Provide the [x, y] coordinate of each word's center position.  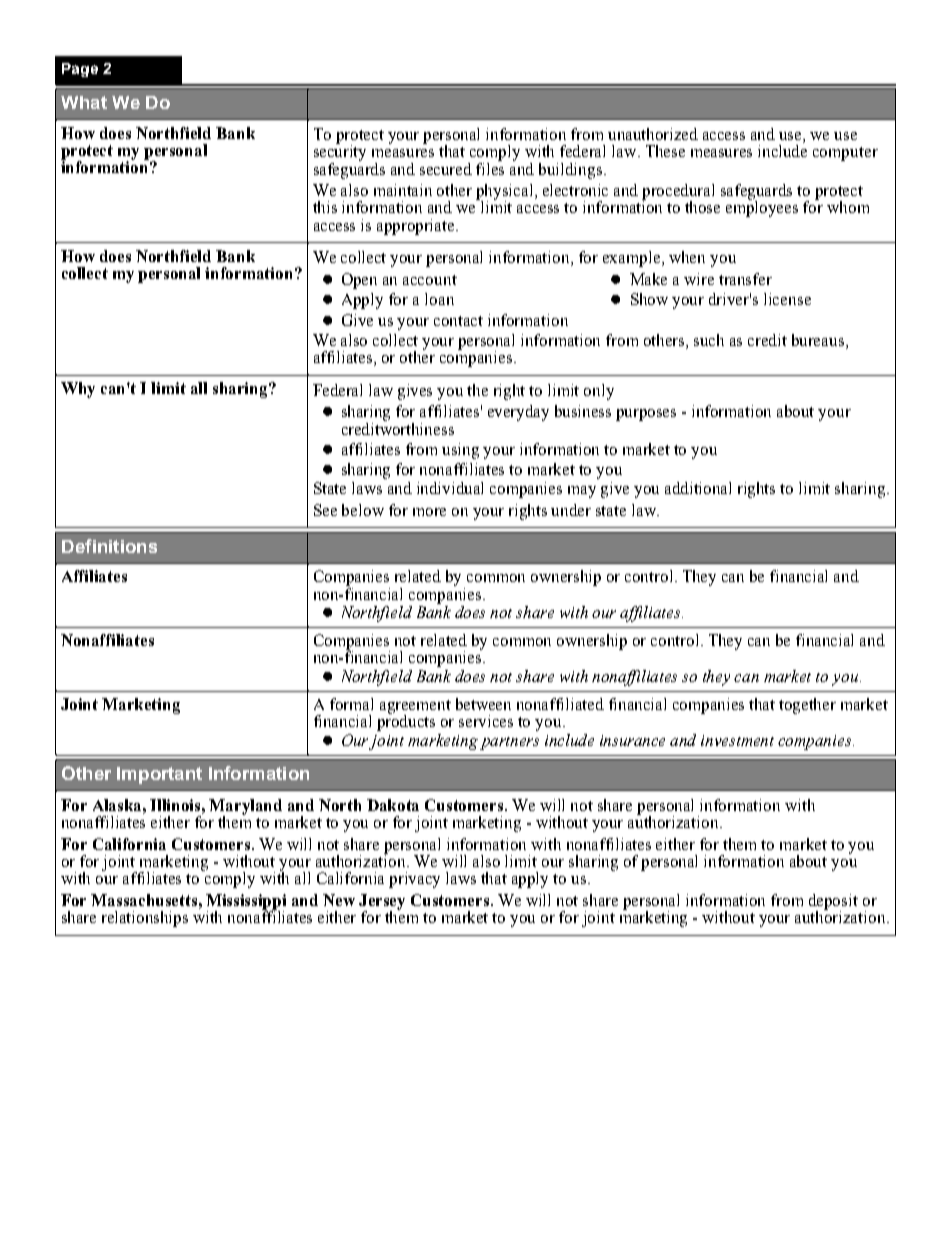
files [490, 167]
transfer [745, 279]
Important [159, 775]
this [325, 207]
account [430, 280]
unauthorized [653, 134]
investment [737, 740]
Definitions [109, 546]
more [429, 512]
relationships [145, 919]
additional [698, 488]
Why [78, 390]
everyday [518, 413]
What [84, 102]
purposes [646, 415]
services [486, 721]
